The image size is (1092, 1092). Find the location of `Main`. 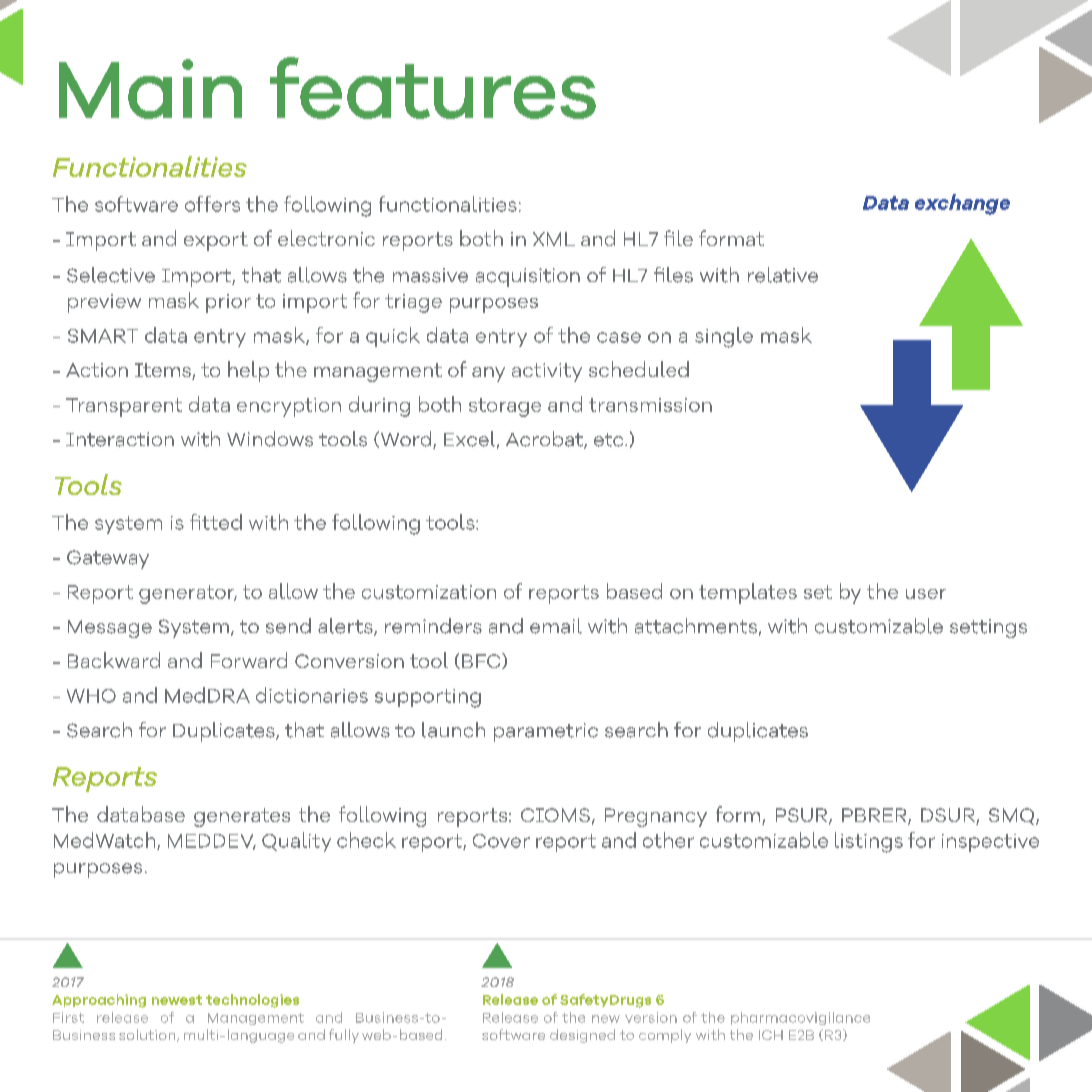

Main is located at coordinates (150, 89).
